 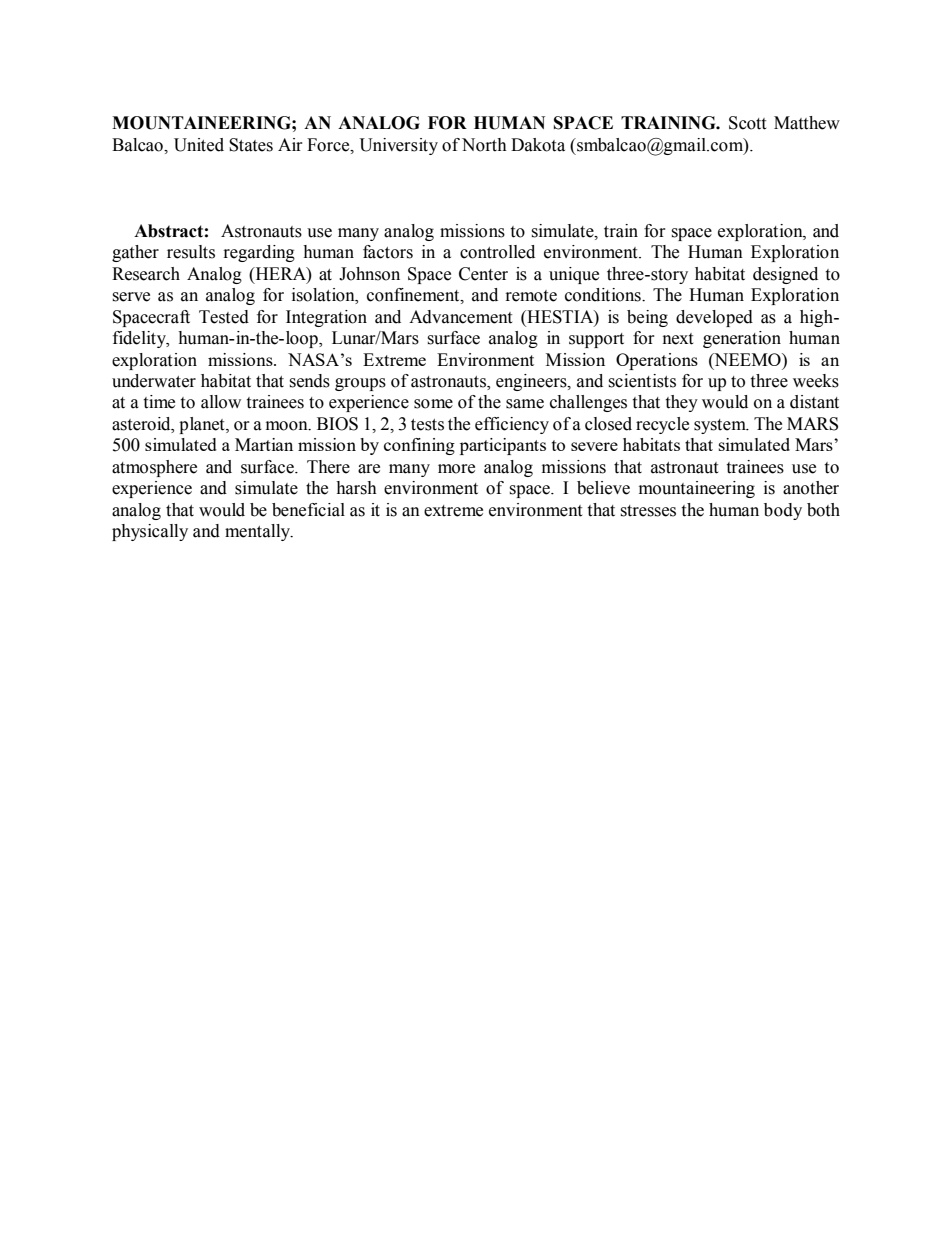 I want to click on North, so click(x=484, y=145).
